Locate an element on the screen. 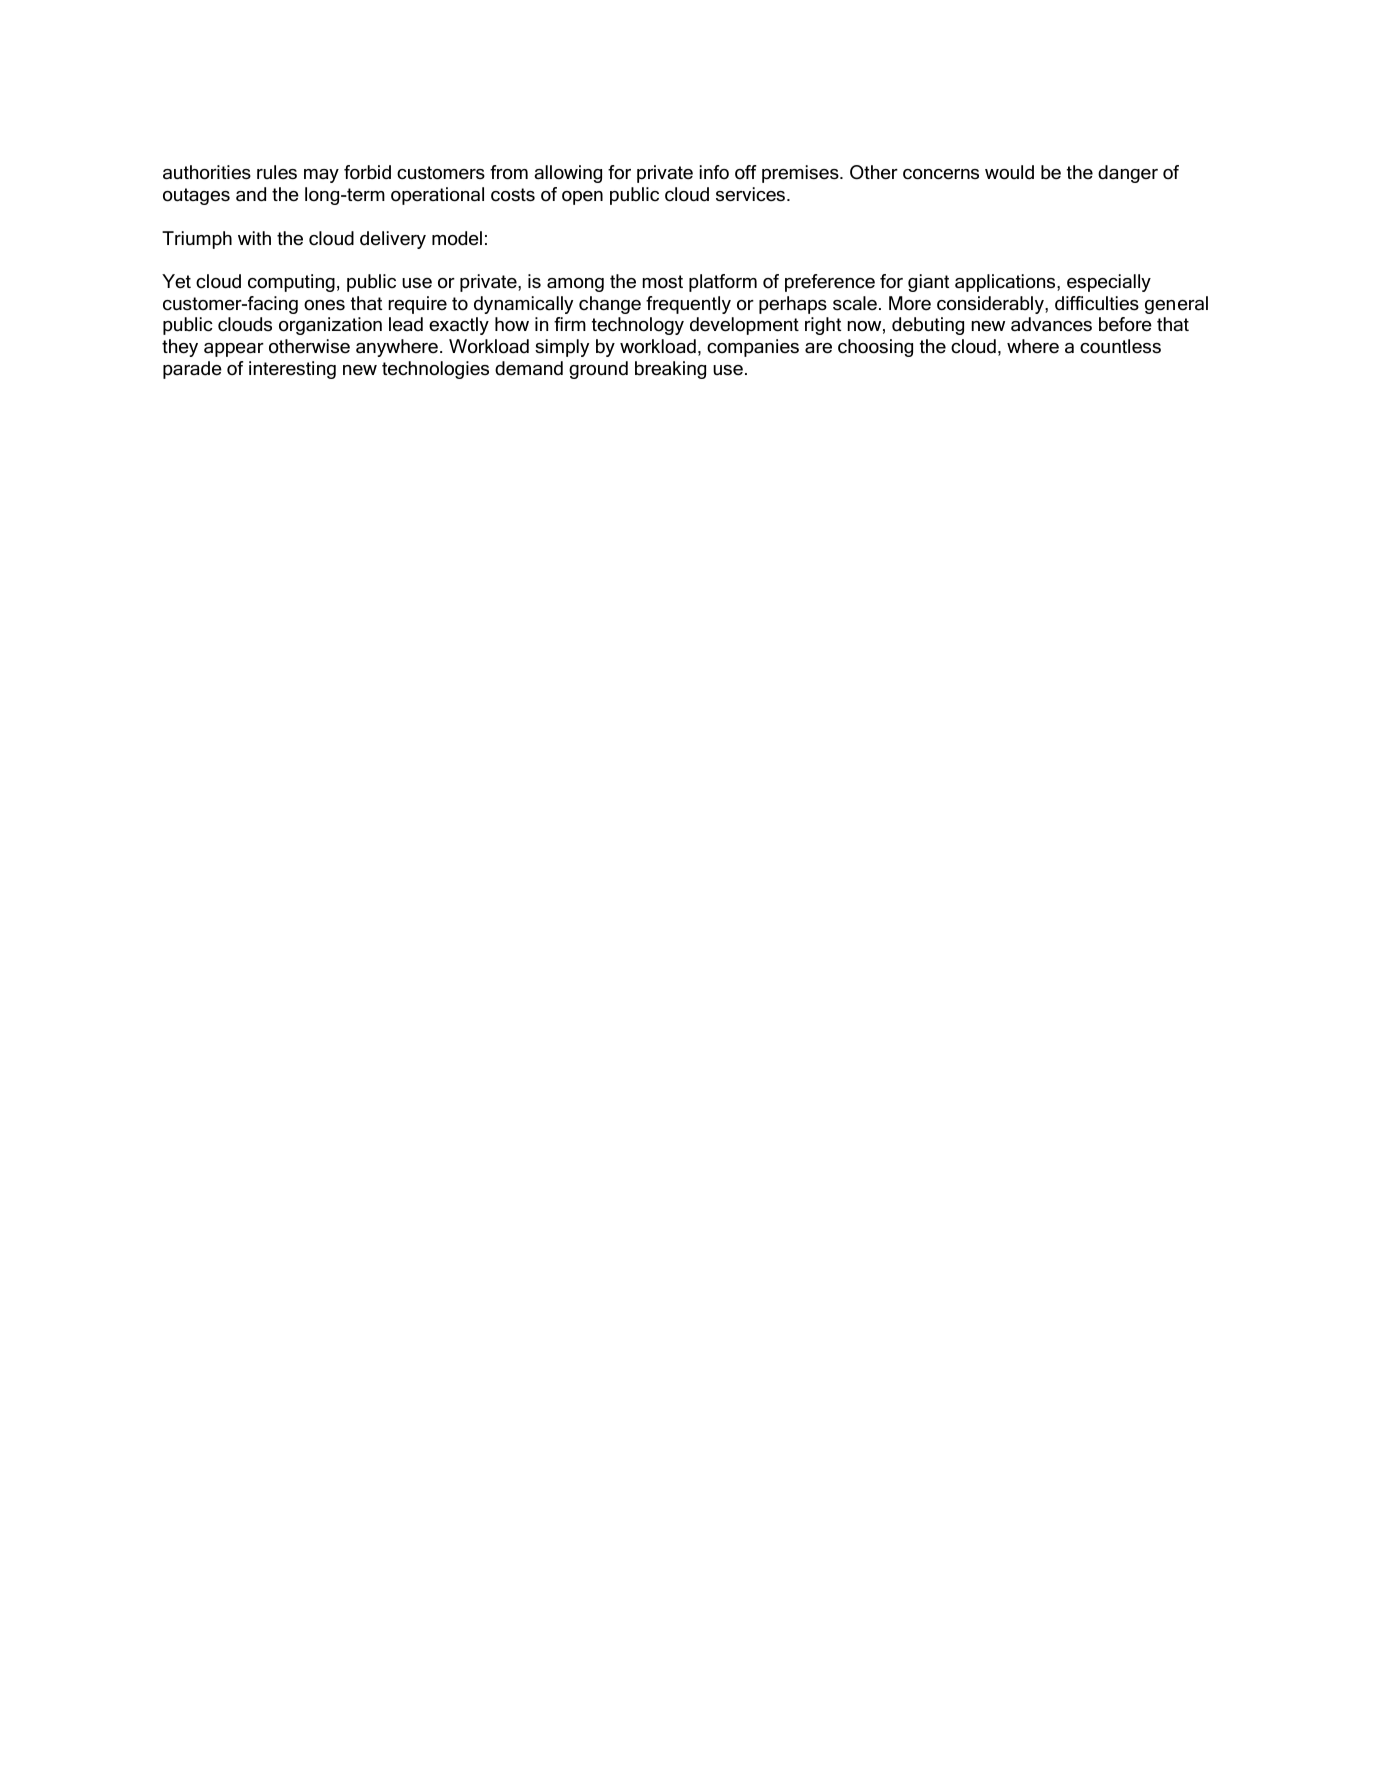  info is located at coordinates (714, 172).
